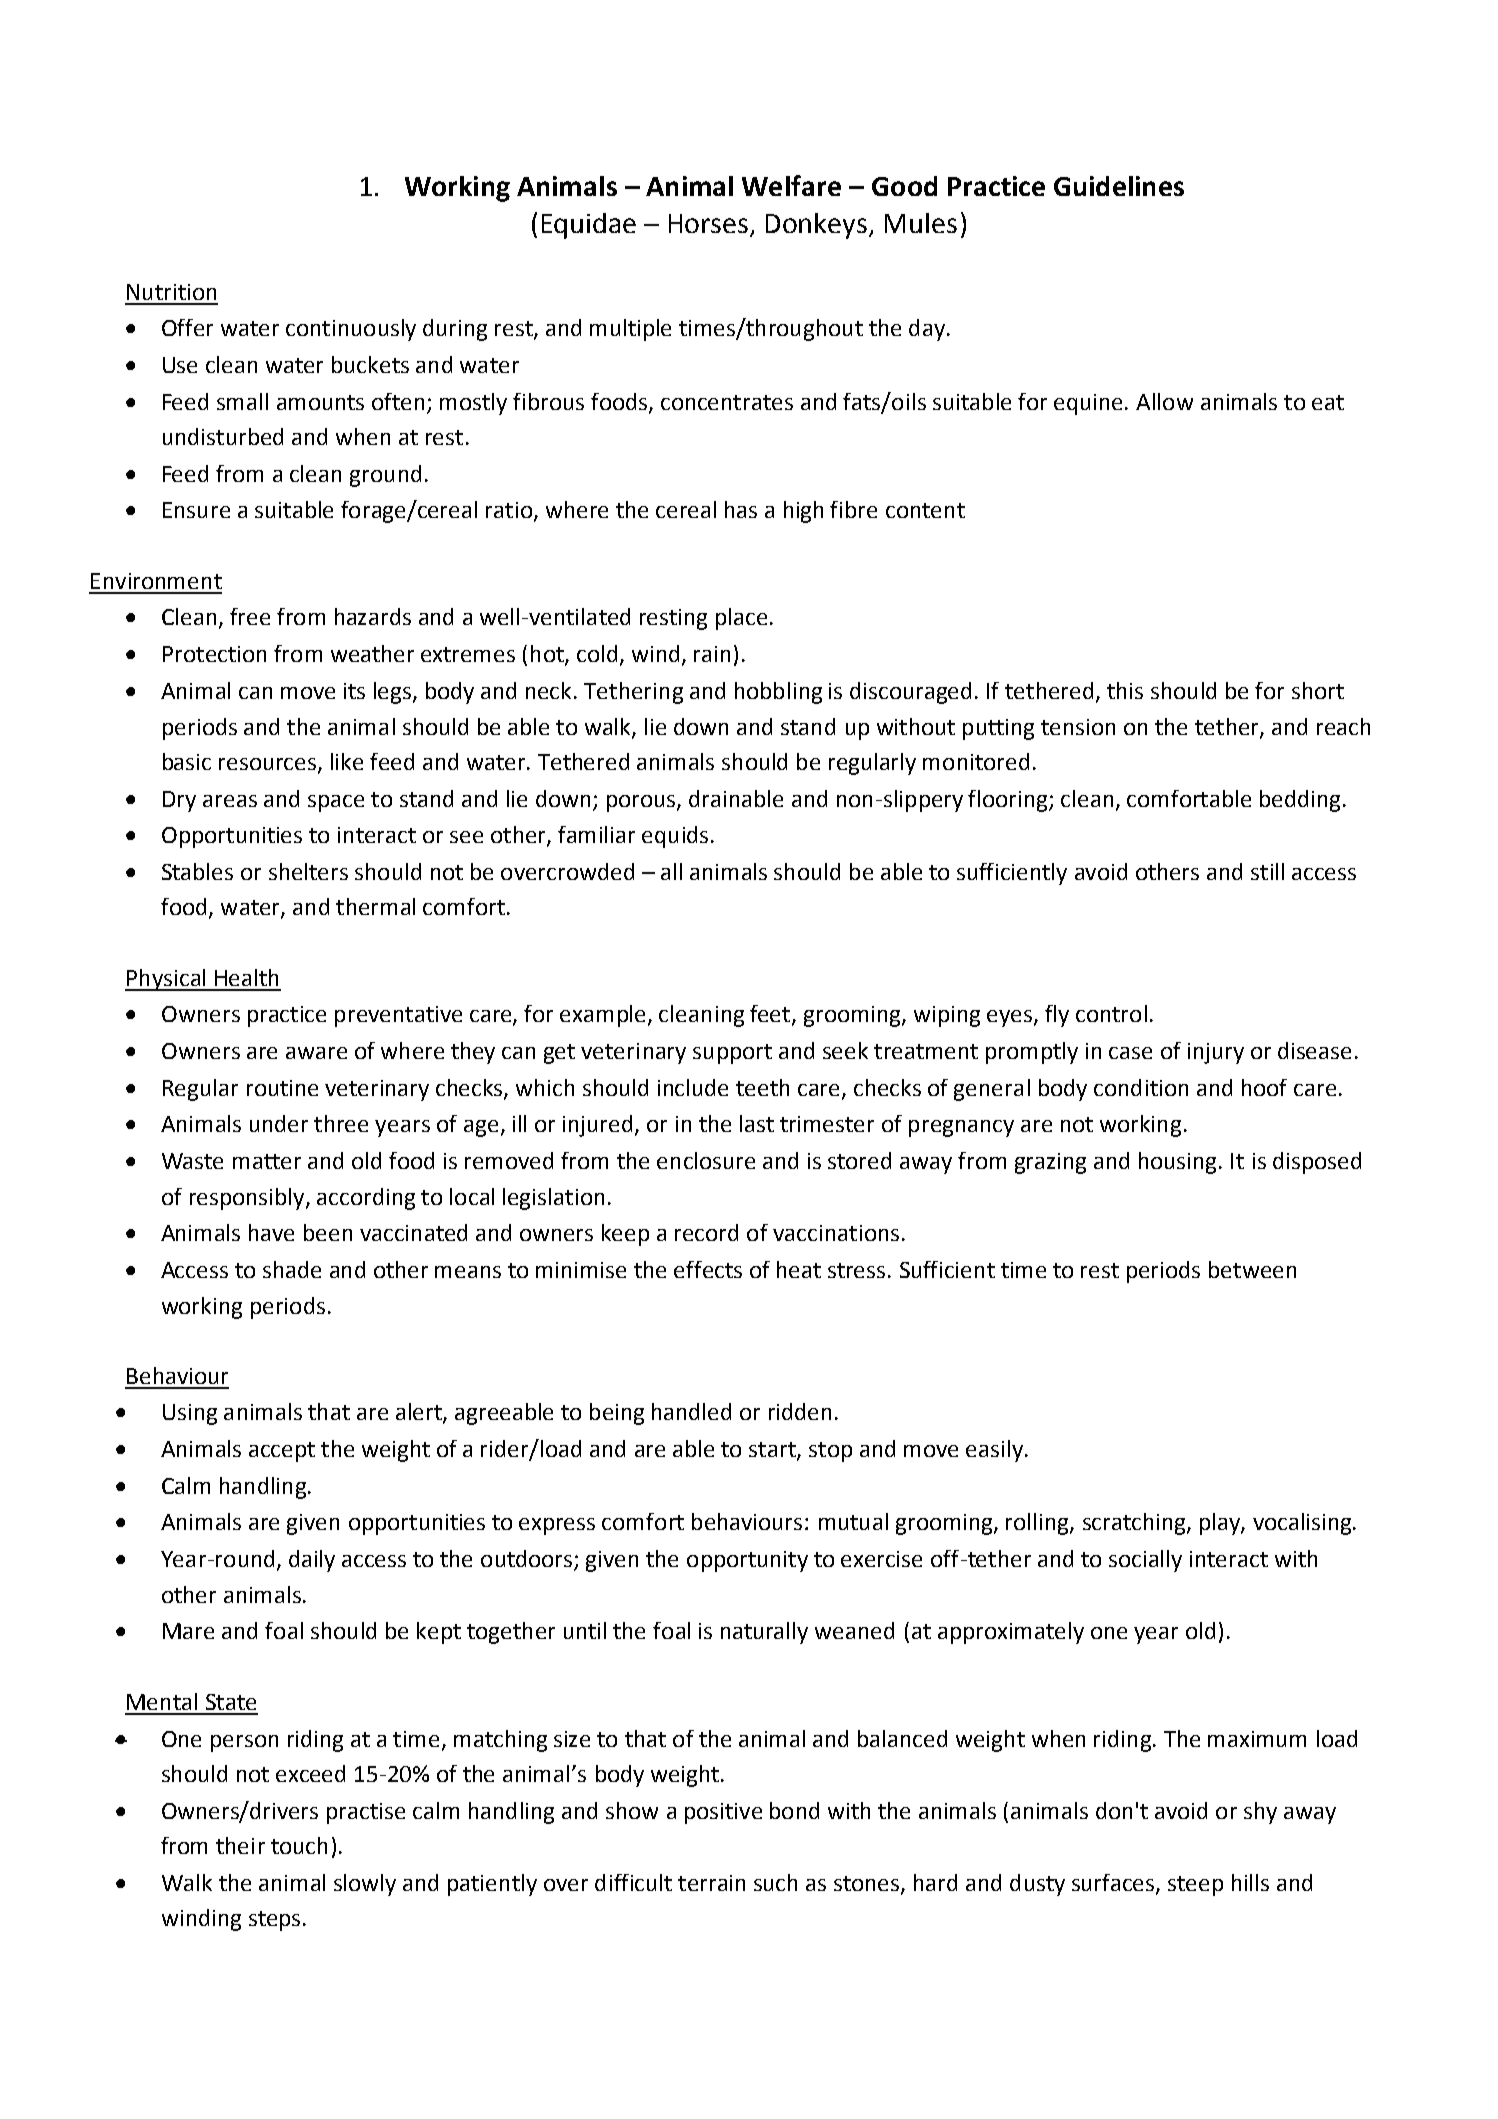 Image resolution: width=1498 pixels, height=2119 pixels. I want to click on heat, so click(799, 1269).
